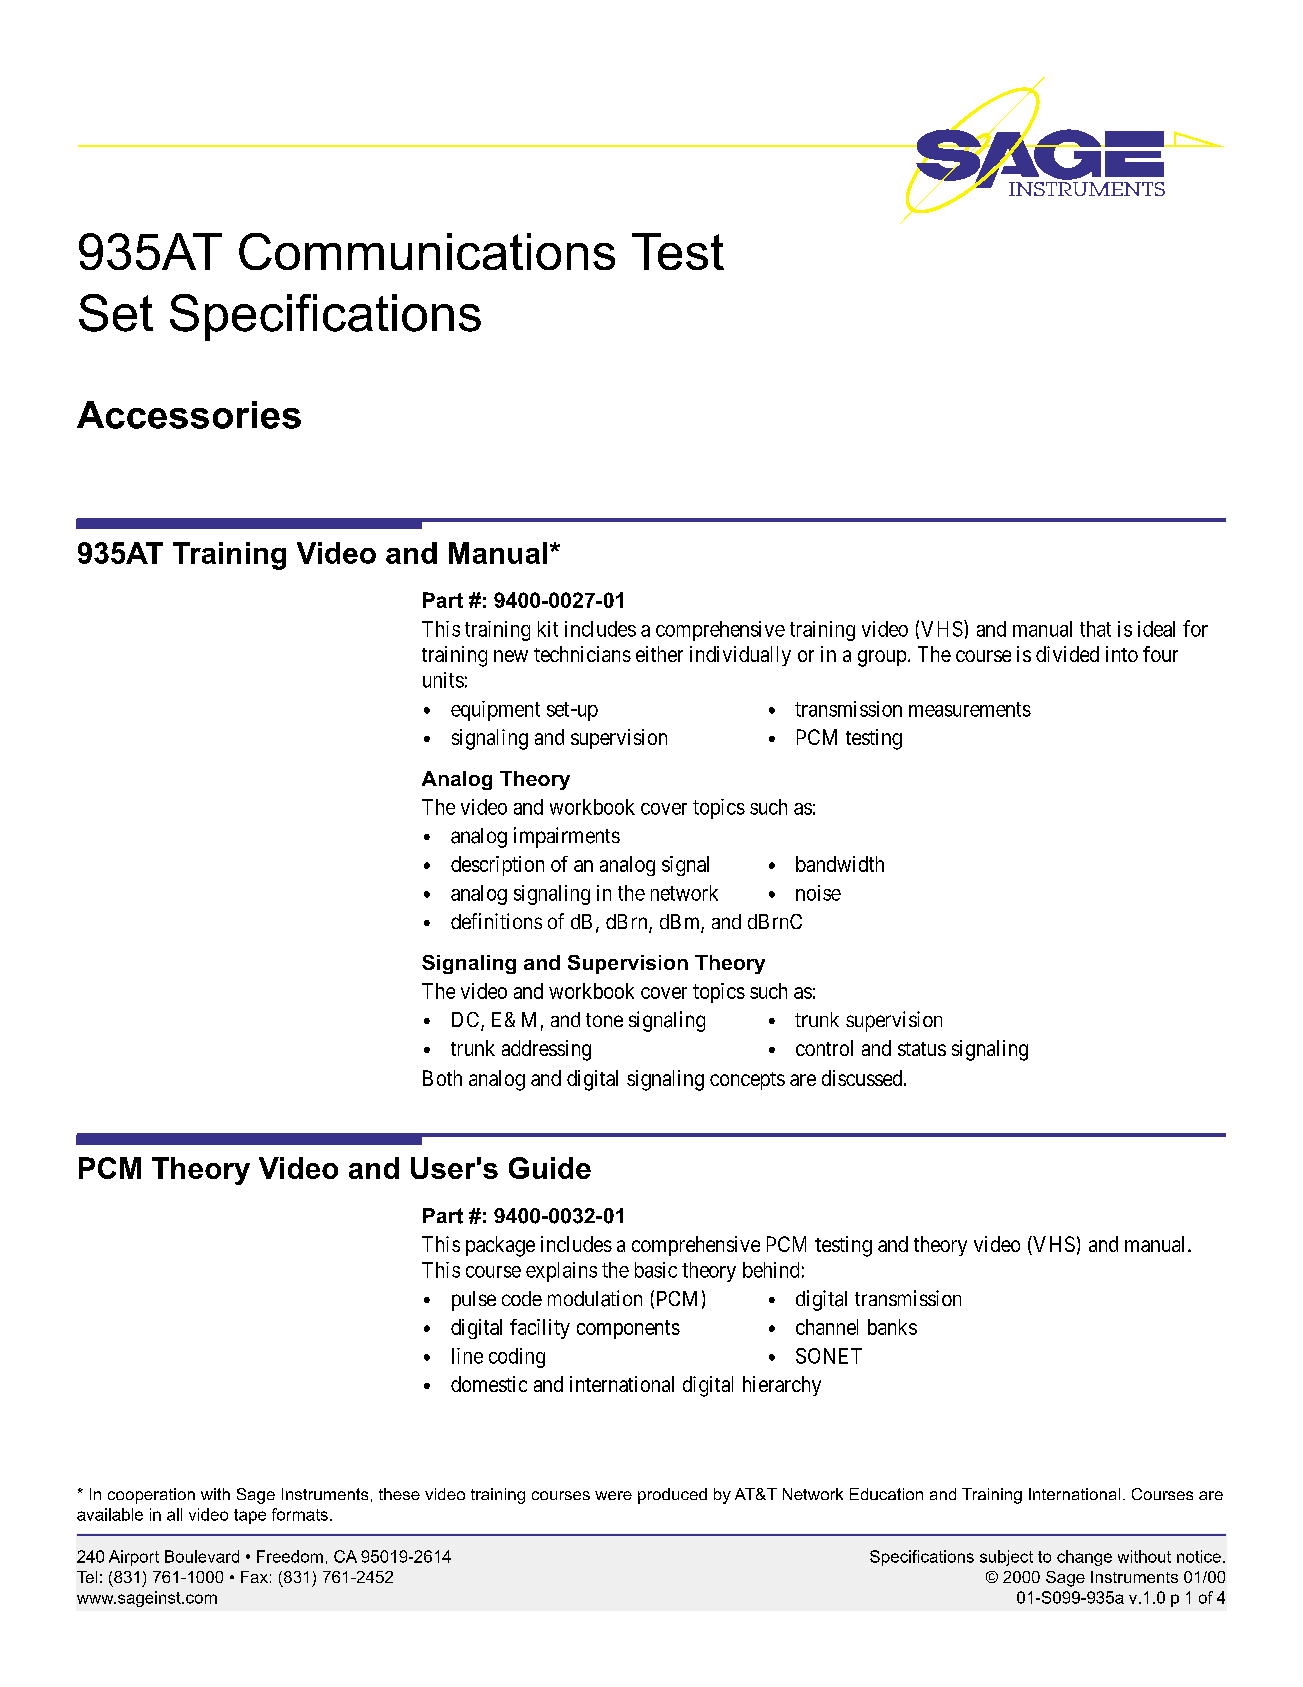 The image size is (1303, 1687). I want to click on status, so click(922, 1049).
